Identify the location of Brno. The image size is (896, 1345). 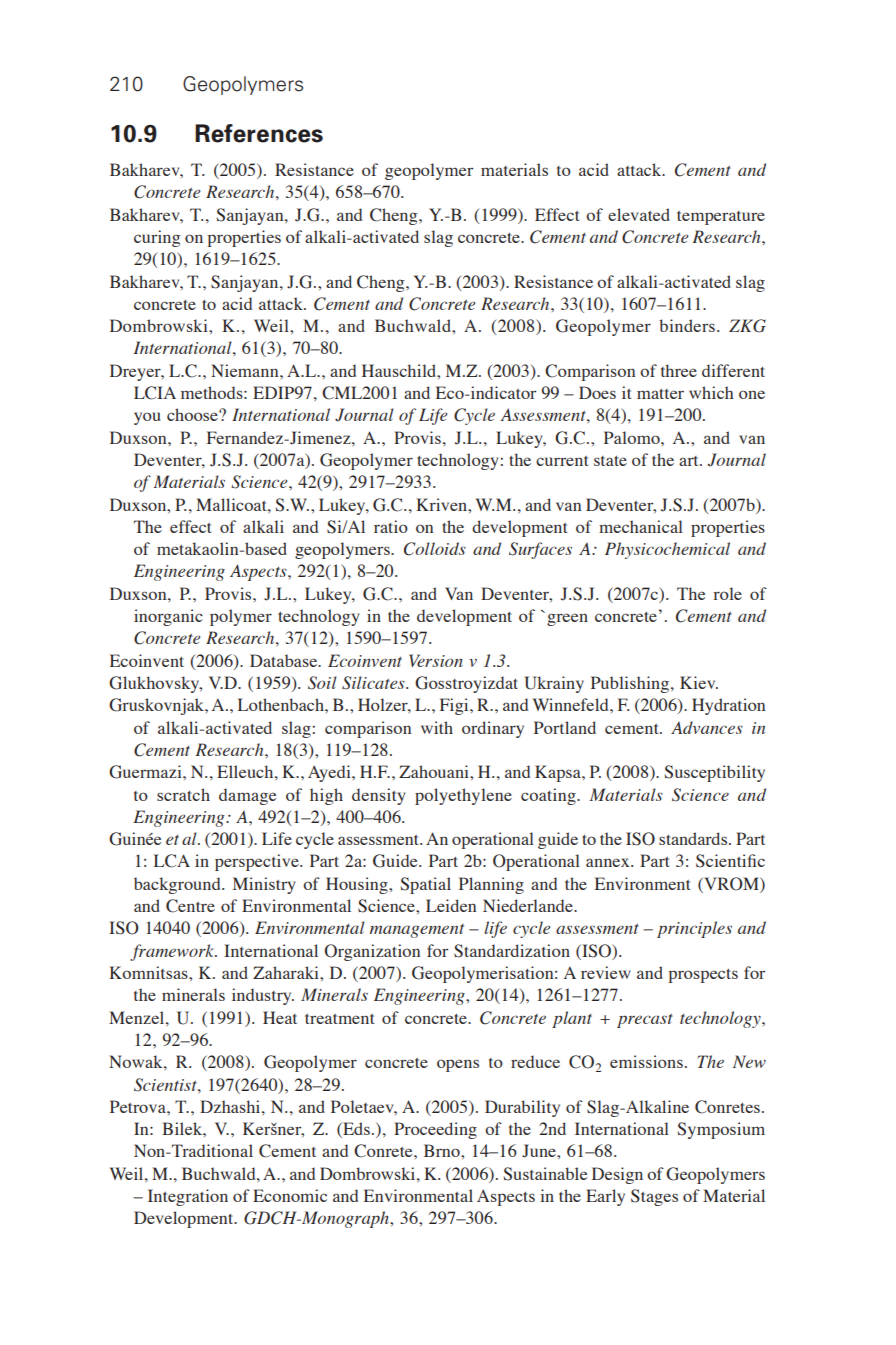
(443, 1150).
